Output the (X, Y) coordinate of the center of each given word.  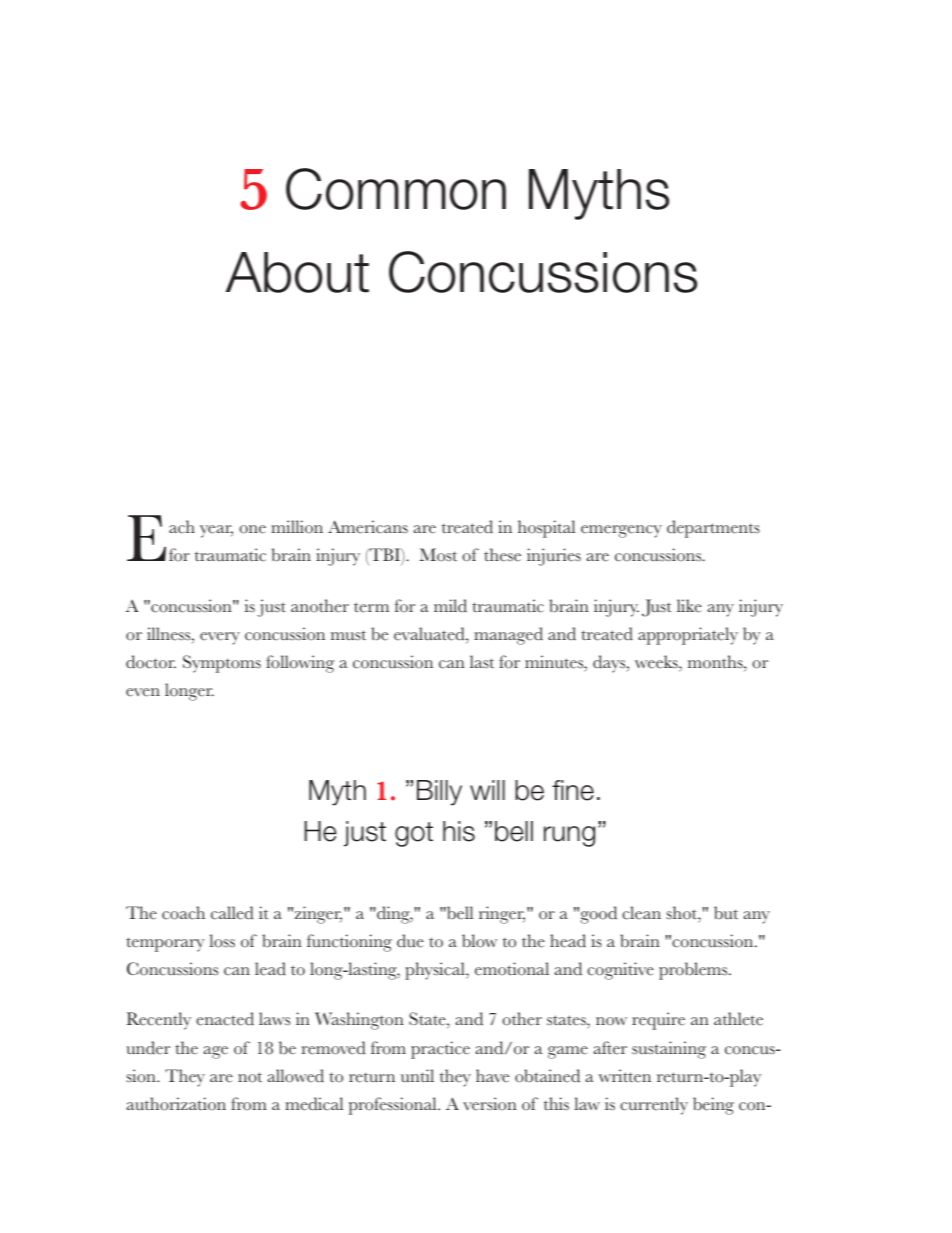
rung (569, 836)
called (232, 913)
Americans (368, 527)
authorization (176, 1104)
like (689, 606)
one (252, 529)
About (297, 272)
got (414, 834)
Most (438, 555)
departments (713, 529)
